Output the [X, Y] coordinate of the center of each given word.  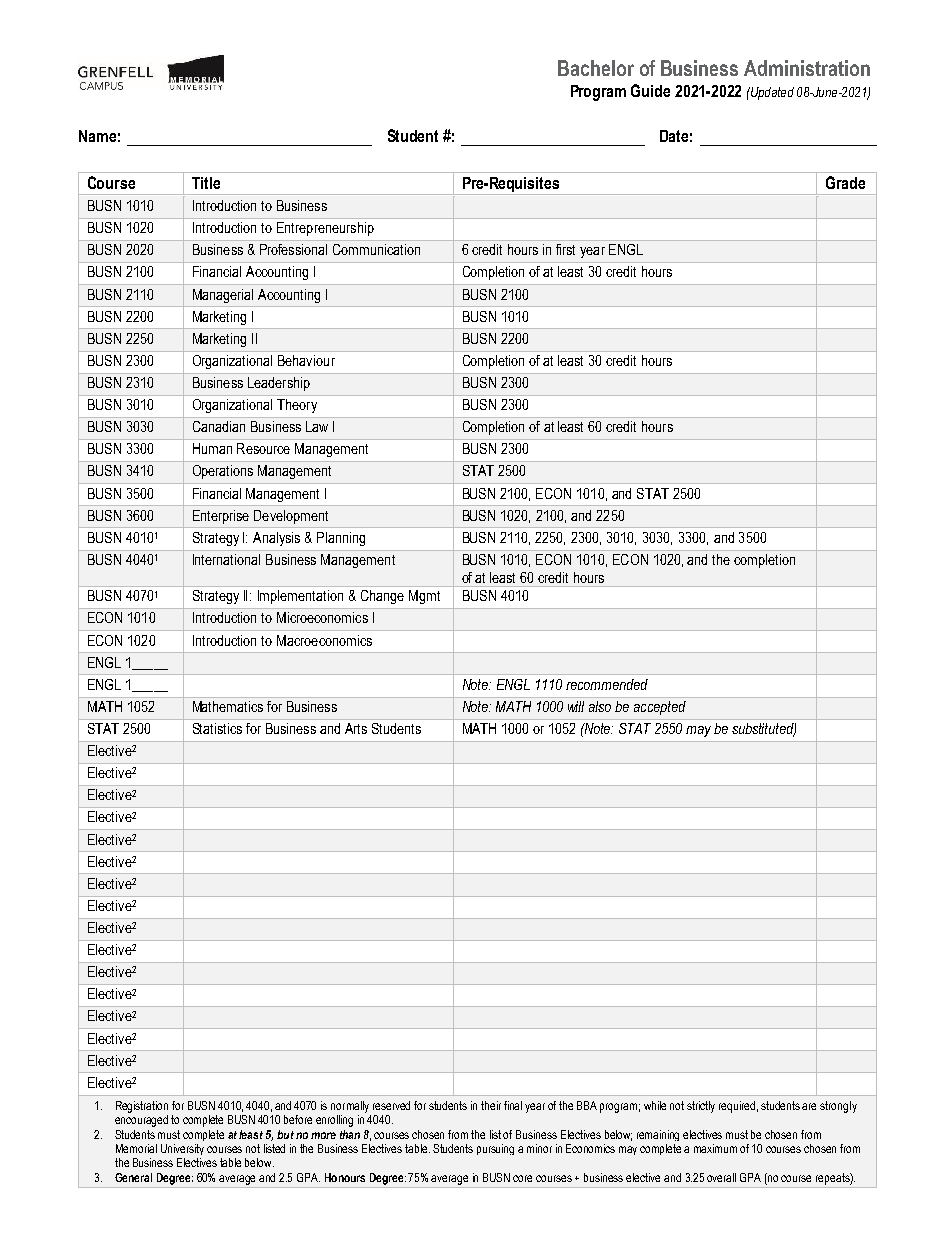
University [182, 1149]
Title [206, 183]
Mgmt [424, 597]
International [226, 559]
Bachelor [596, 68]
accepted [660, 708]
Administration [807, 68]
